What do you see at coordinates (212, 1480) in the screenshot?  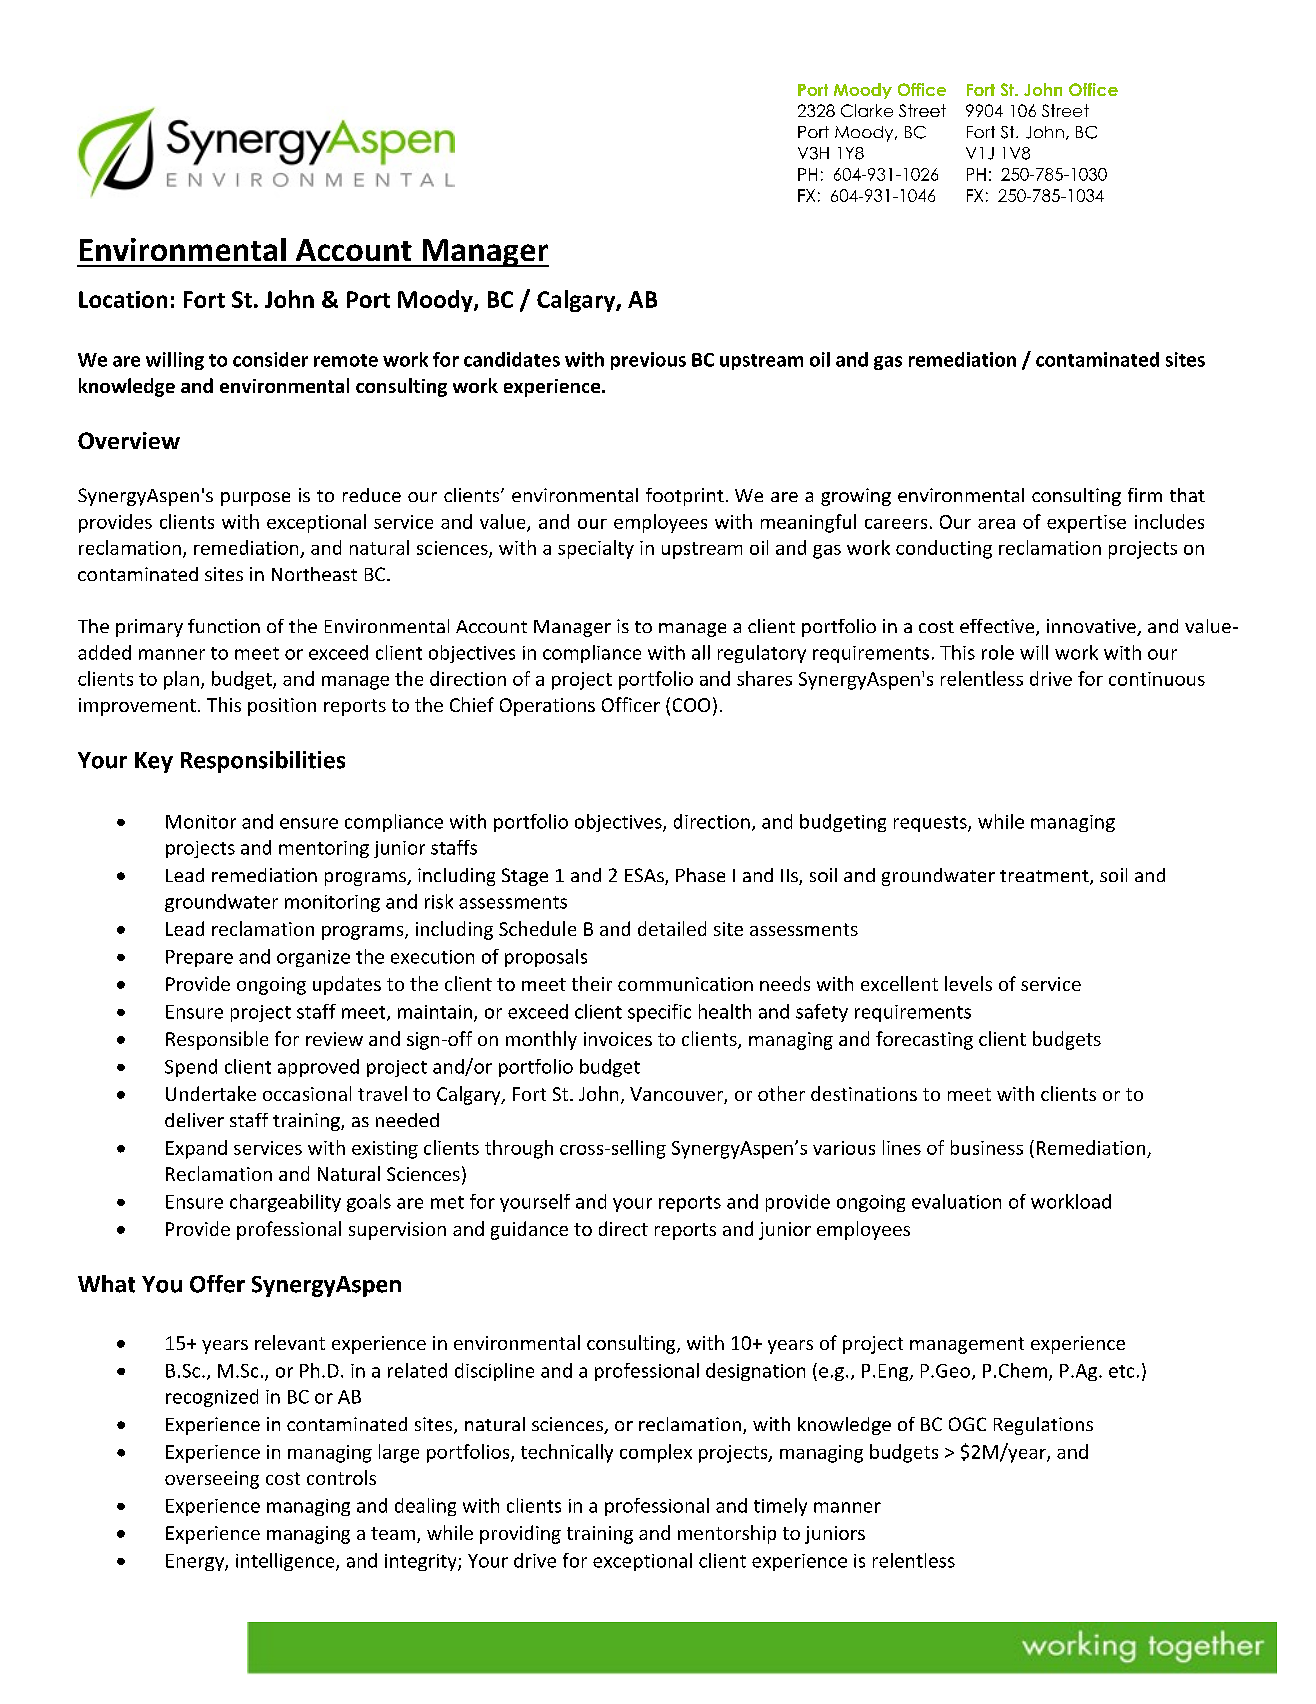 I see `overseeing` at bounding box center [212, 1480].
